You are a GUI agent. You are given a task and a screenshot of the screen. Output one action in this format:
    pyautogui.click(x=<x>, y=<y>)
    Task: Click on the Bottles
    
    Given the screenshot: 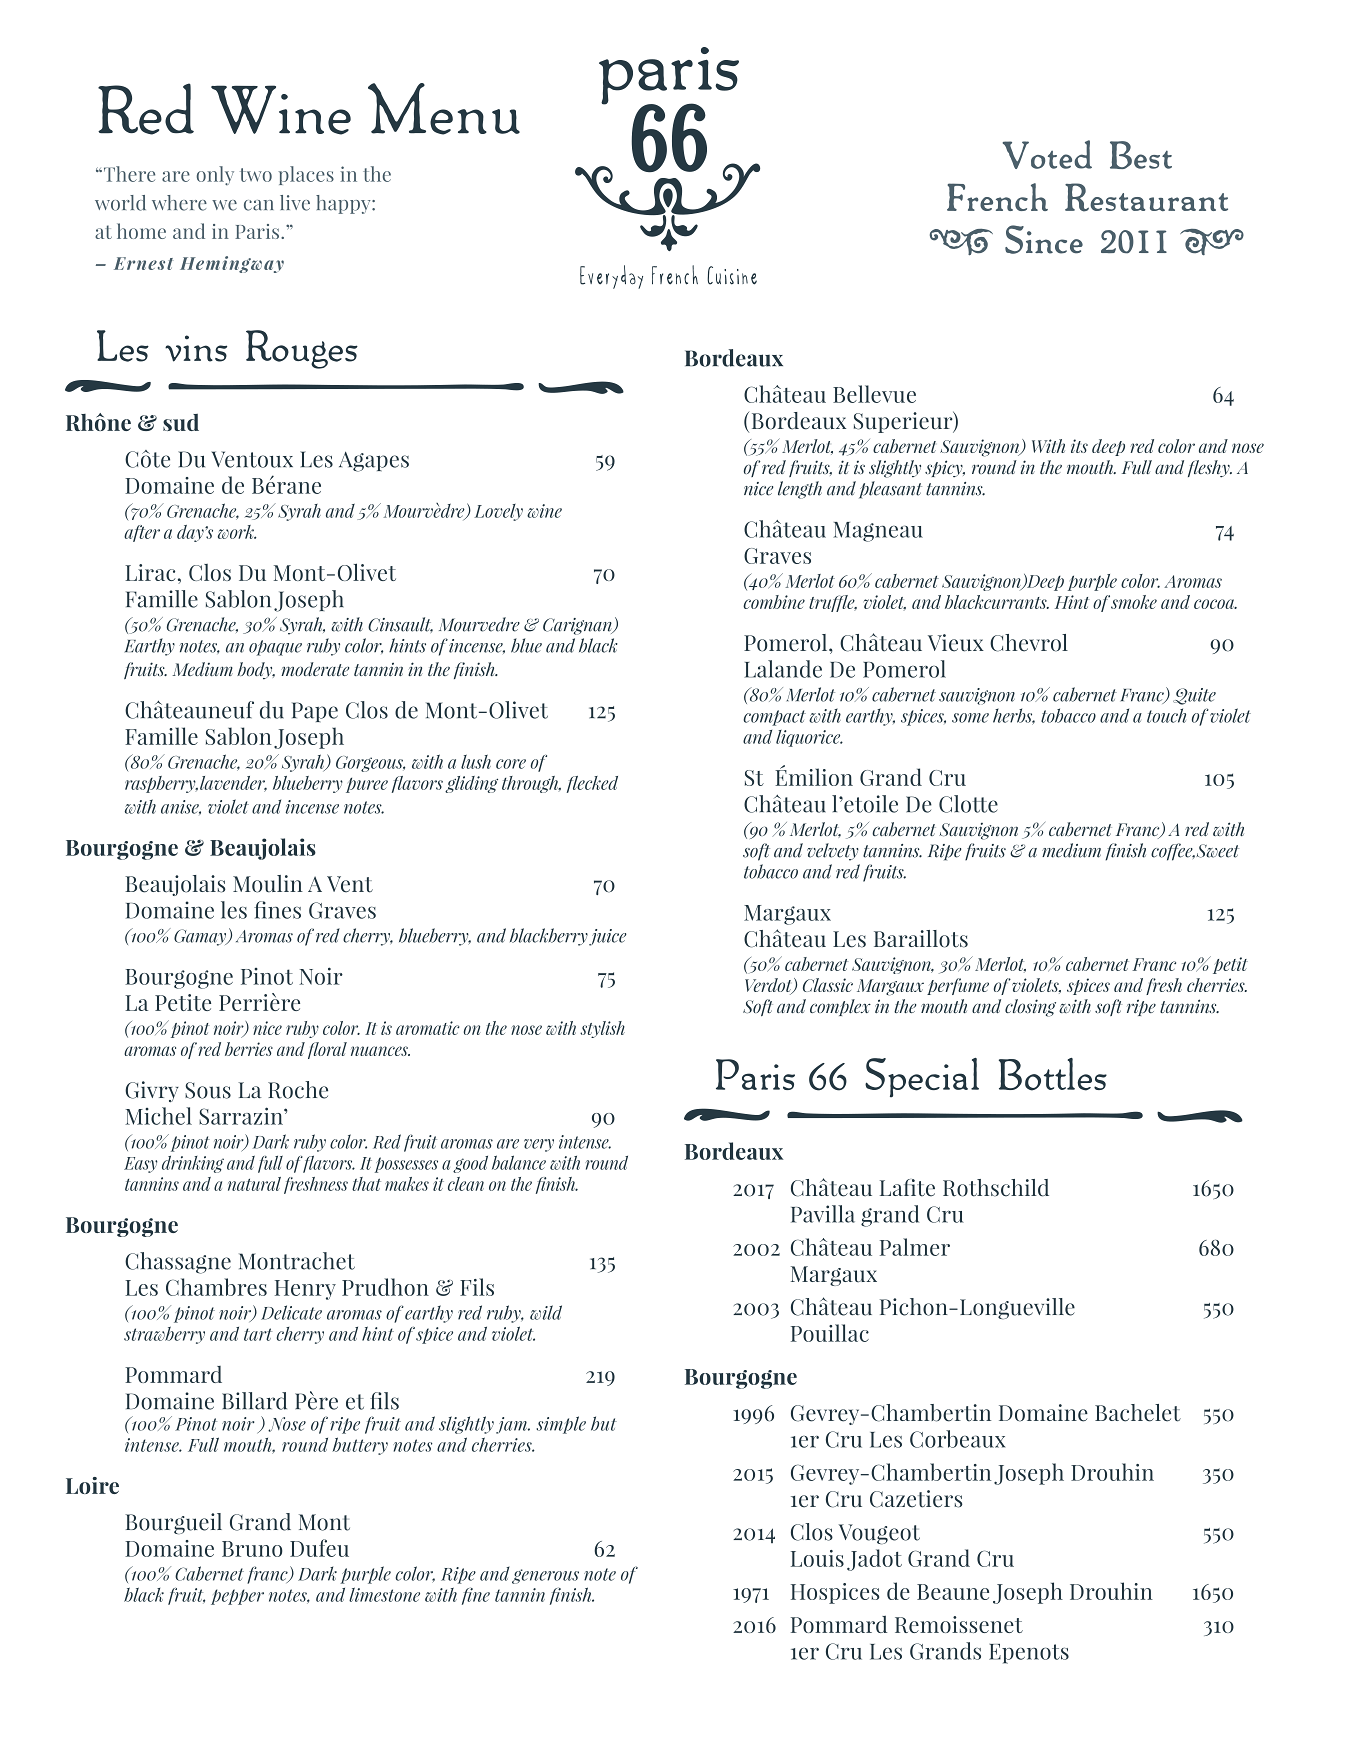 What is the action you would take?
    pyautogui.click(x=1053, y=1074)
